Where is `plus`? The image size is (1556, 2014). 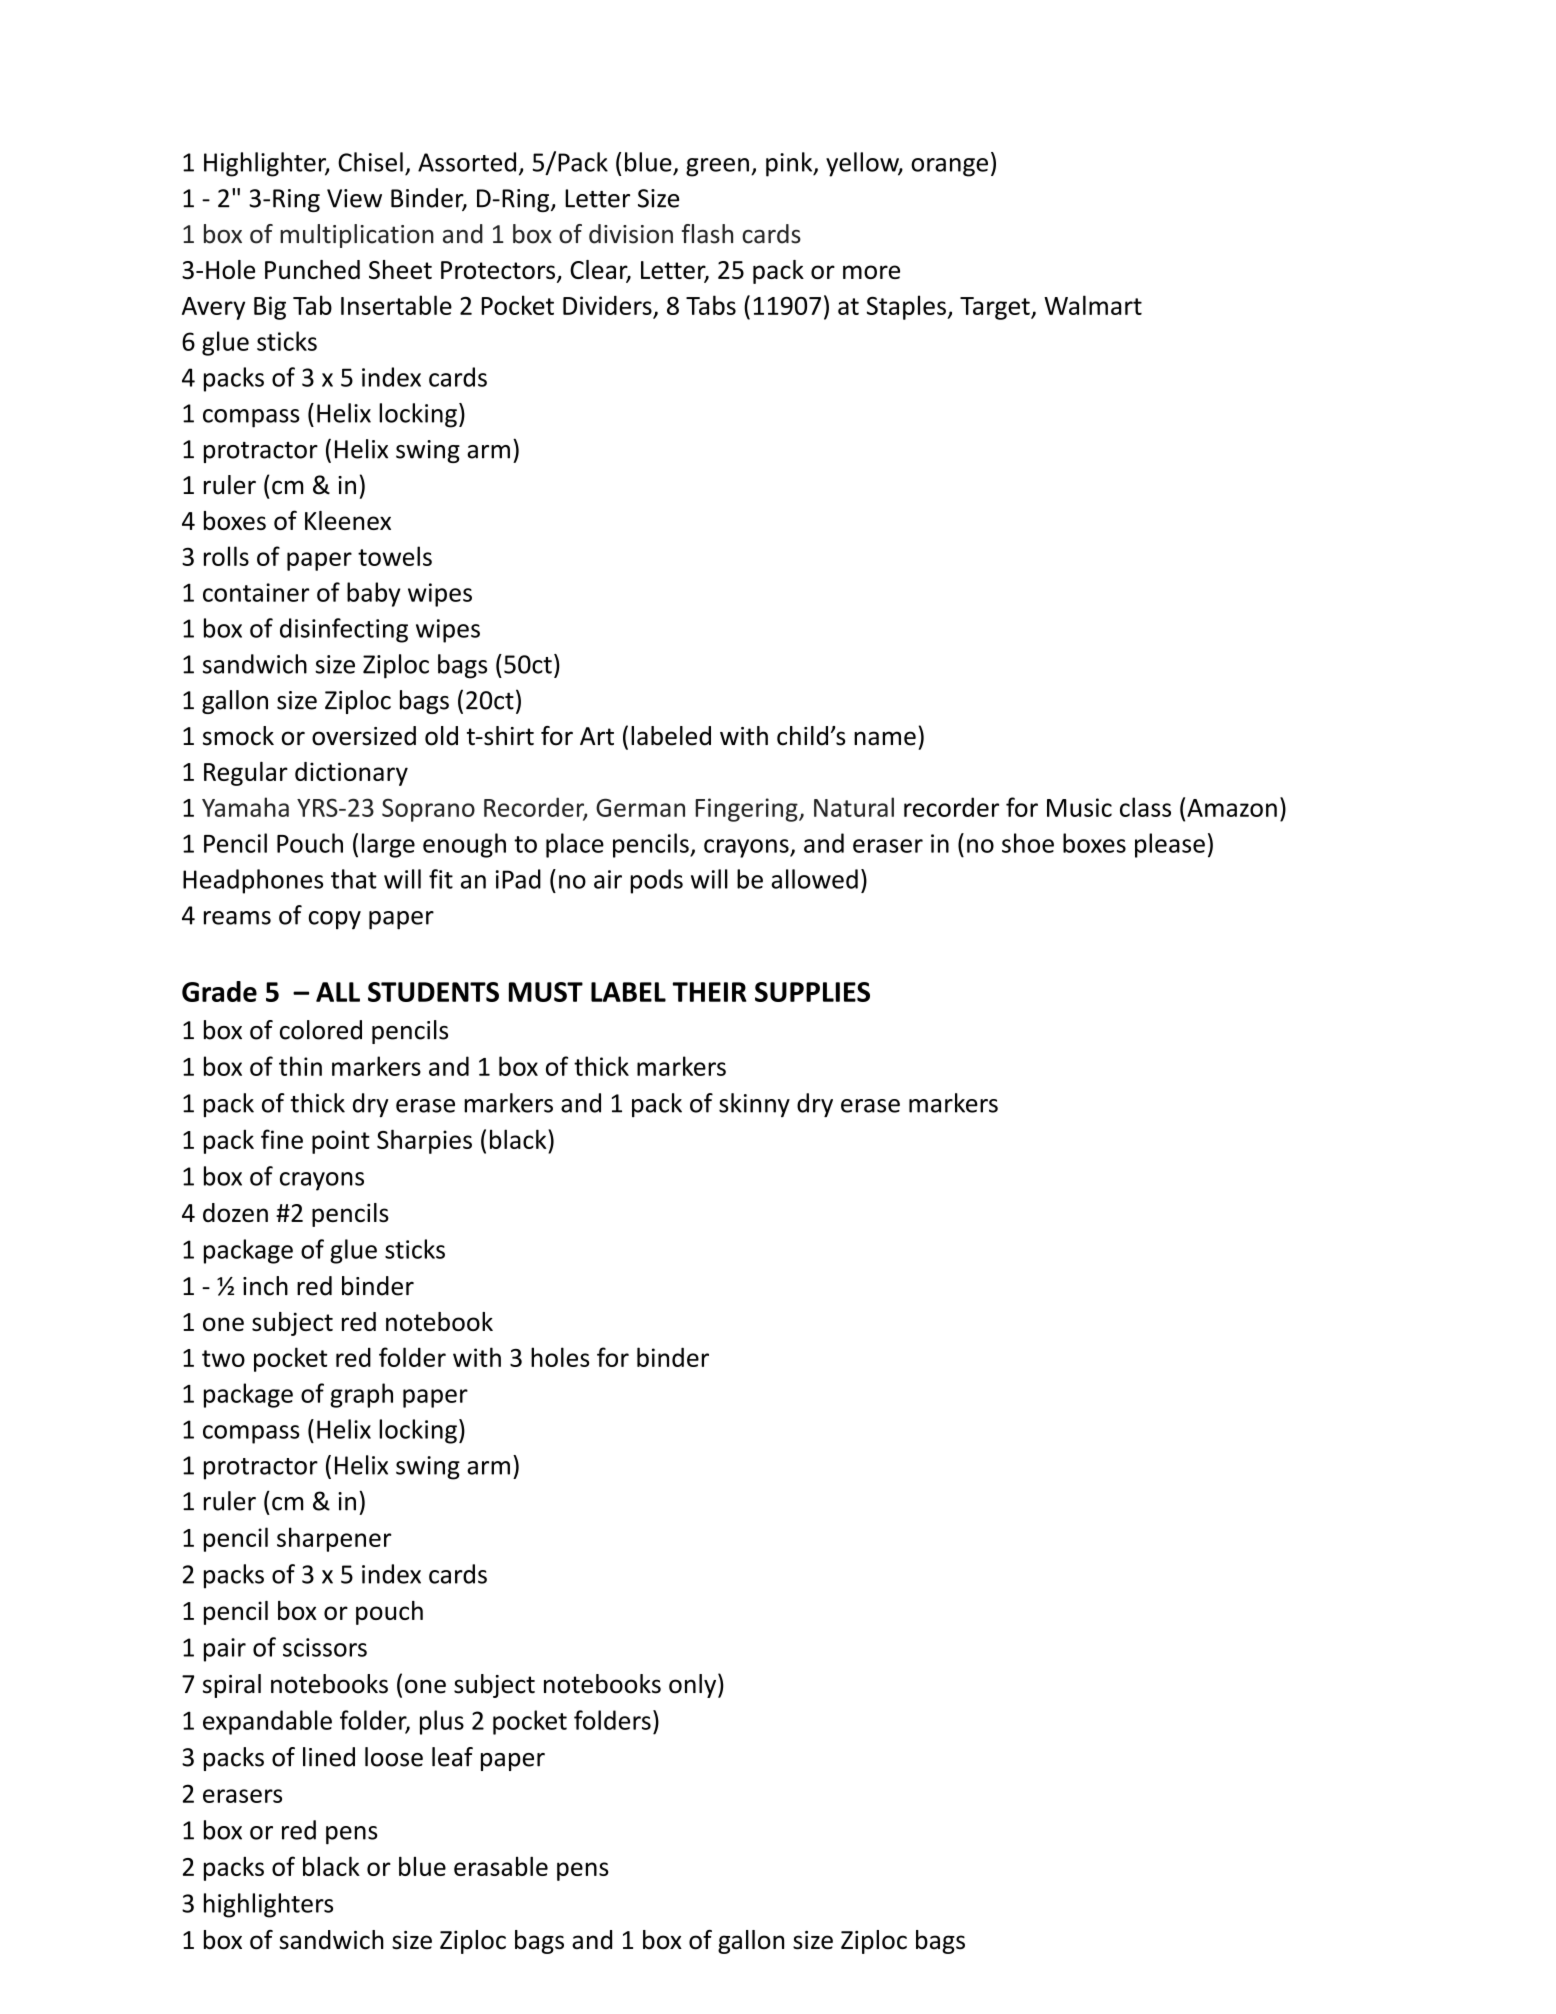
plus is located at coordinates (442, 1722).
